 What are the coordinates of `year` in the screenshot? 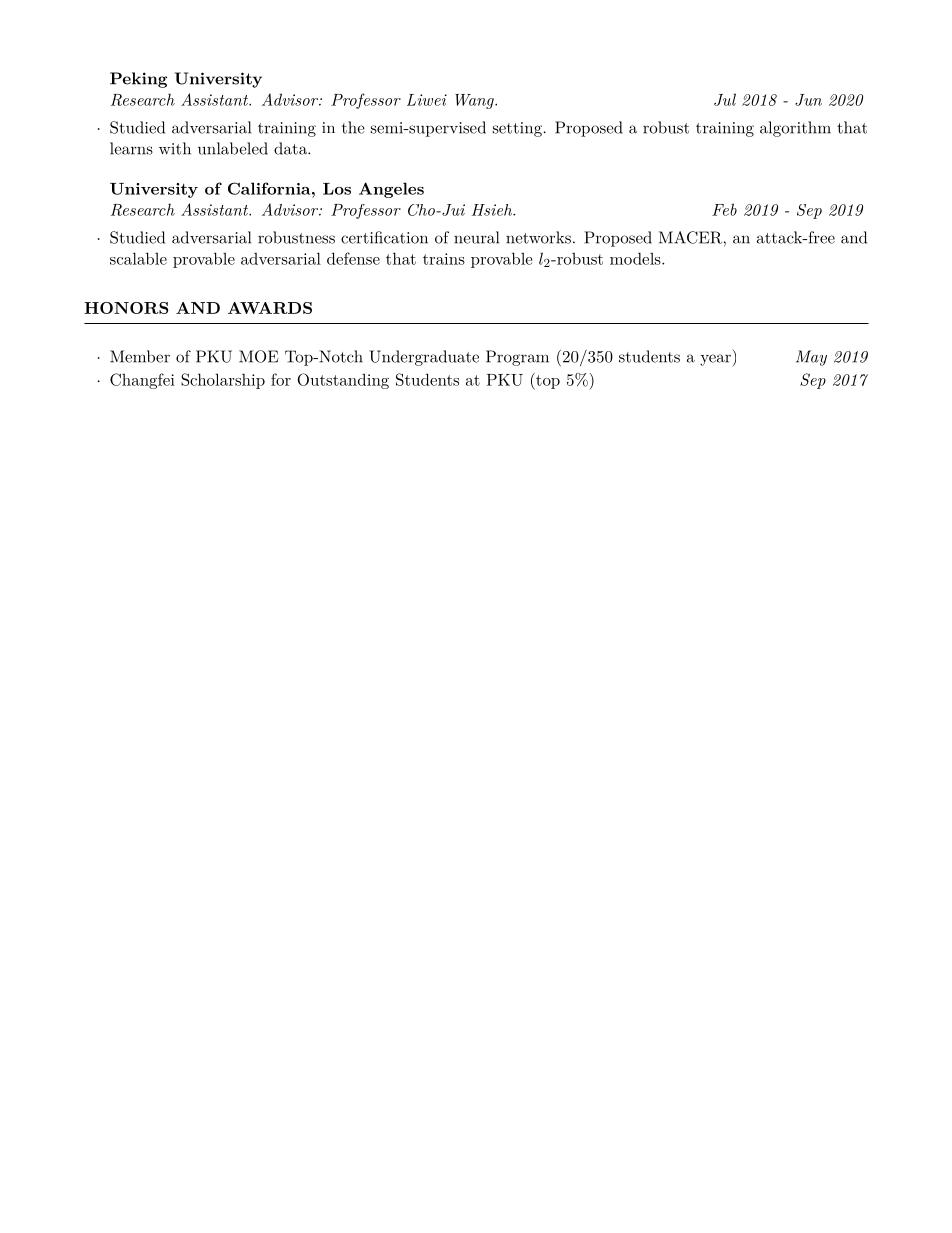 It's located at (715, 360).
